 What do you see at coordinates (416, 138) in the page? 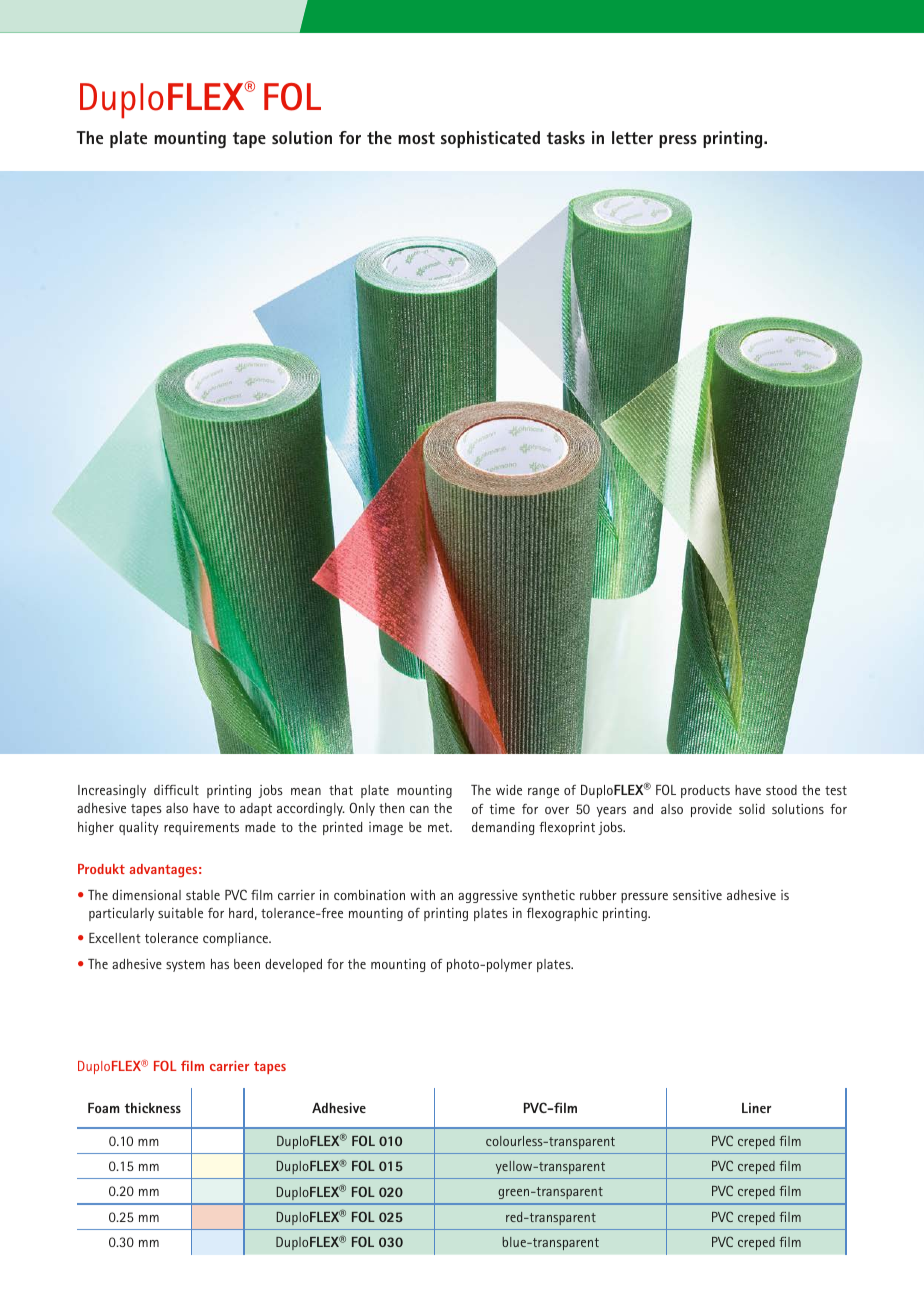
I see `most` at bounding box center [416, 138].
